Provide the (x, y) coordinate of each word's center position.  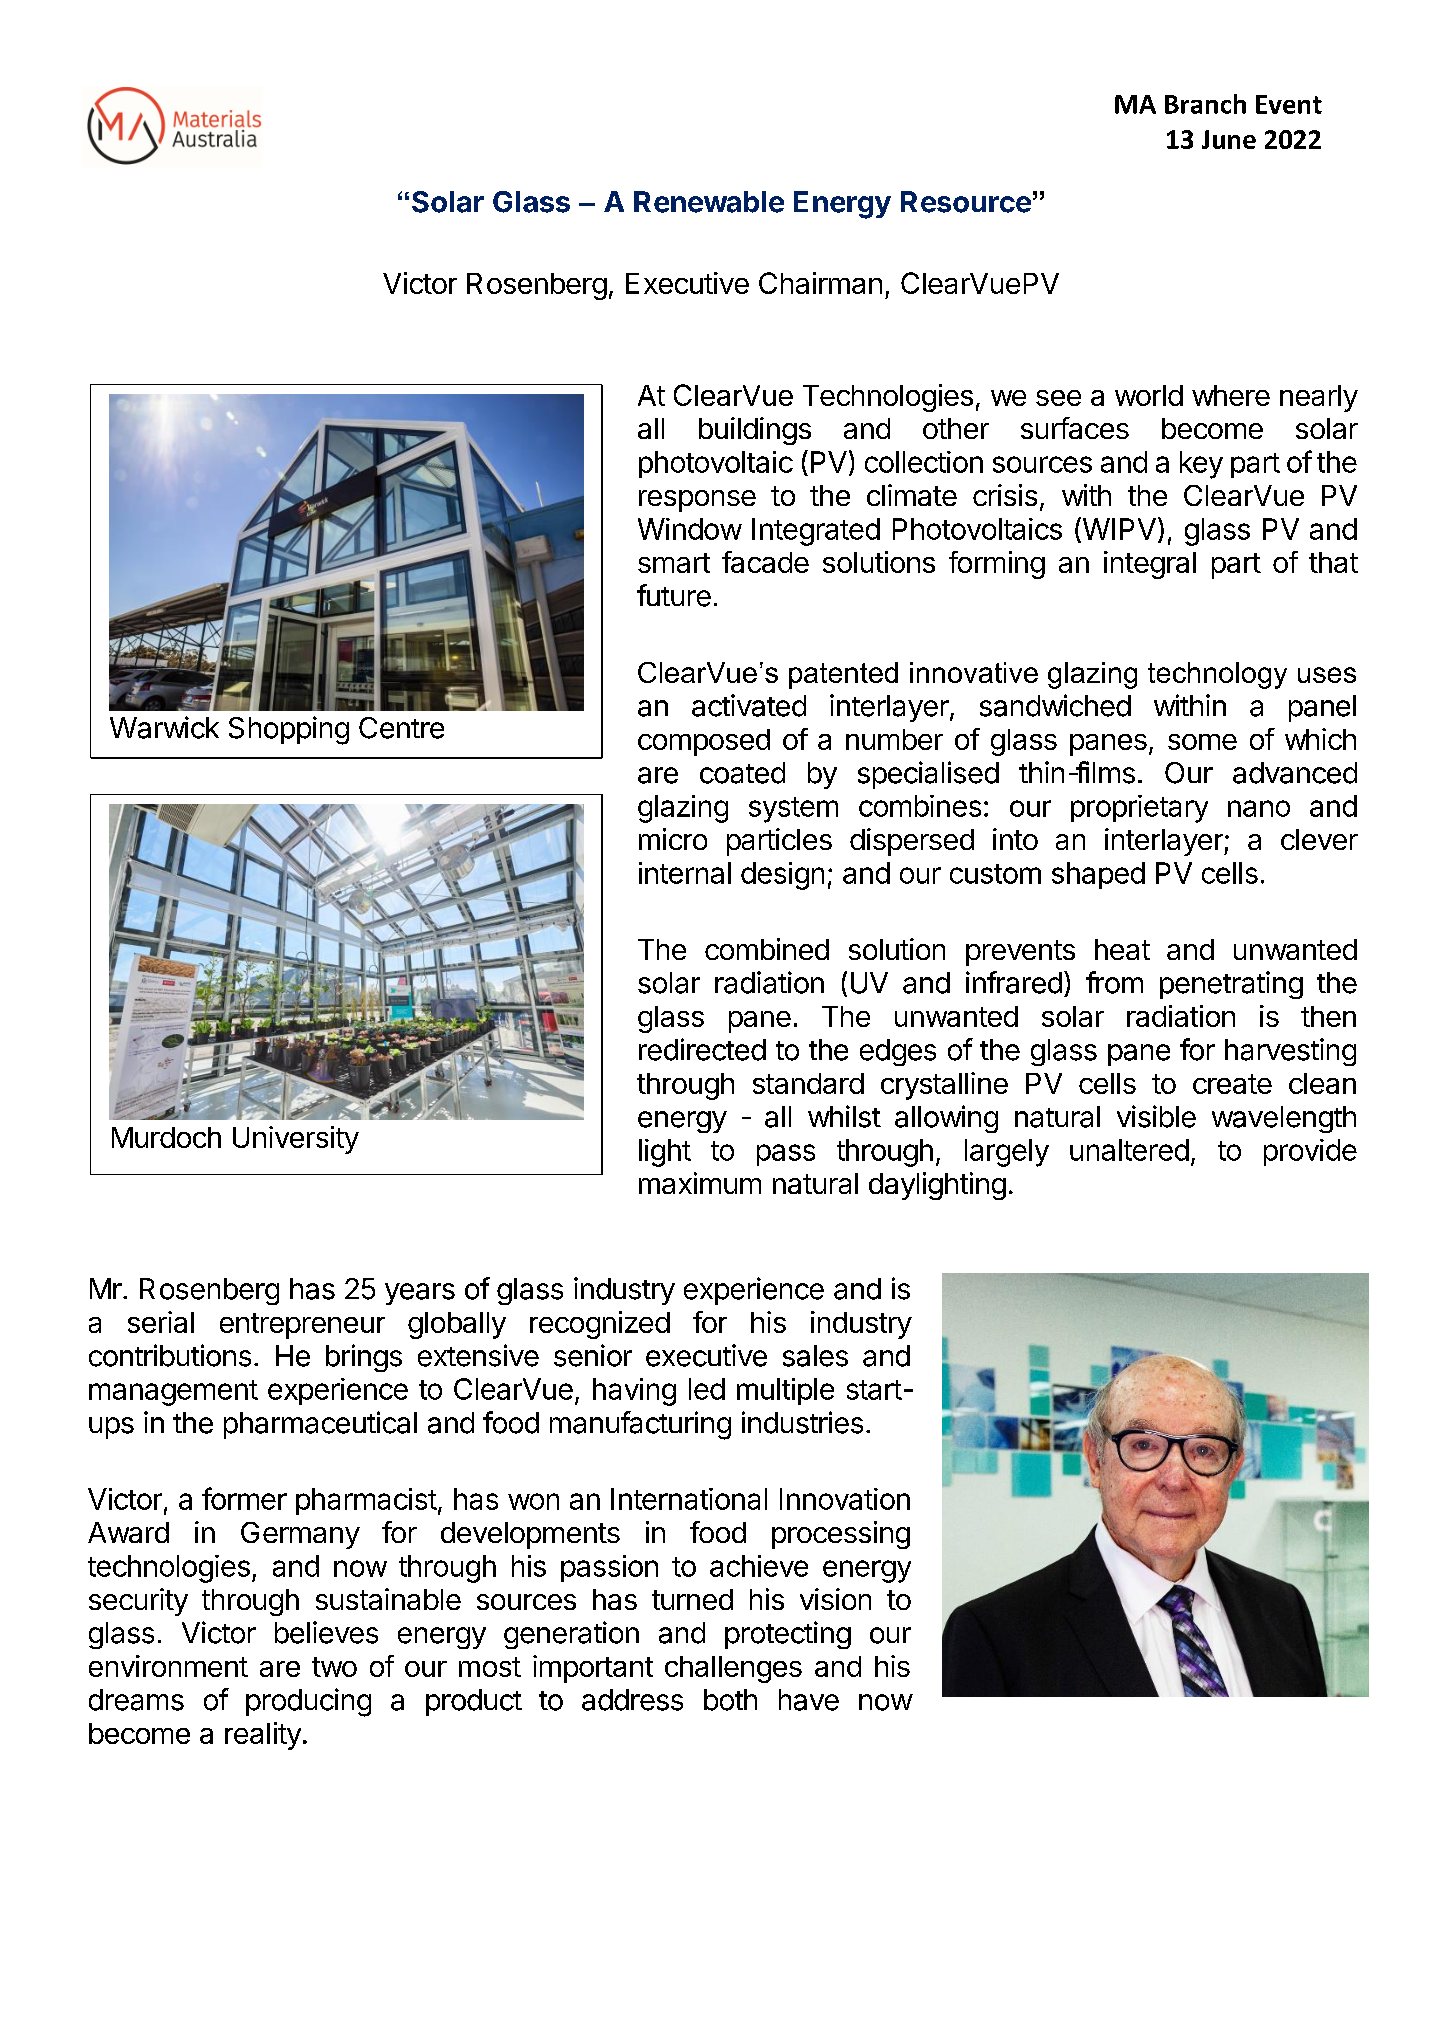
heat (1122, 949)
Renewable (709, 202)
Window (690, 529)
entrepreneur (302, 1326)
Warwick (164, 727)
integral (1150, 565)
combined (767, 949)
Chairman (820, 283)
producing (308, 1702)
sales (815, 1356)
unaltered (1129, 1150)
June (1229, 139)
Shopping (289, 730)
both (730, 1700)
